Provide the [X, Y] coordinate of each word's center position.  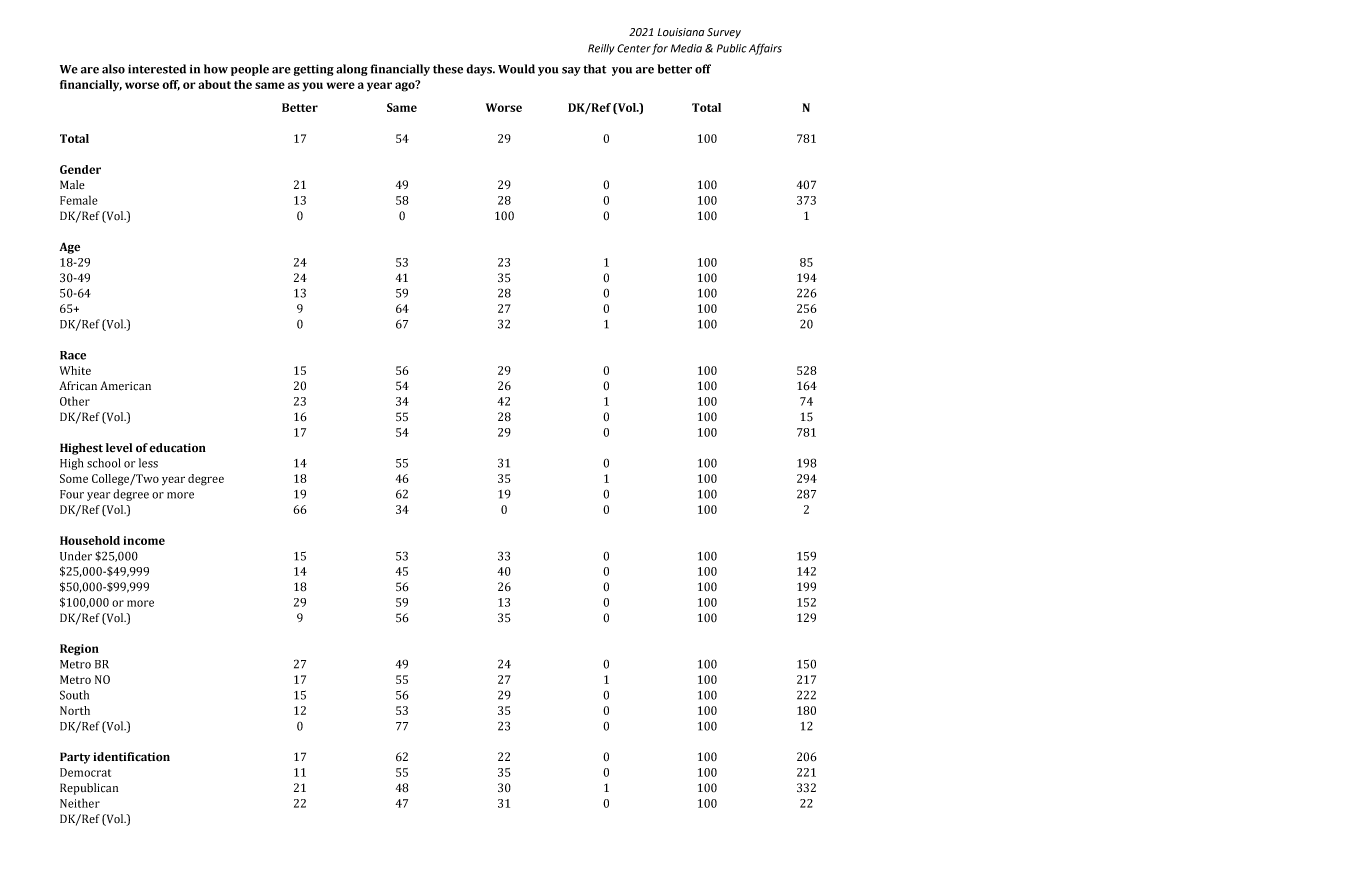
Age [69, 248]
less [148, 463]
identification [131, 757]
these [448, 69]
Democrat [85, 772]
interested [157, 69]
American [125, 386]
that [594, 69]
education [177, 448]
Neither [80, 803]
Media [686, 48]
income [144, 540]
